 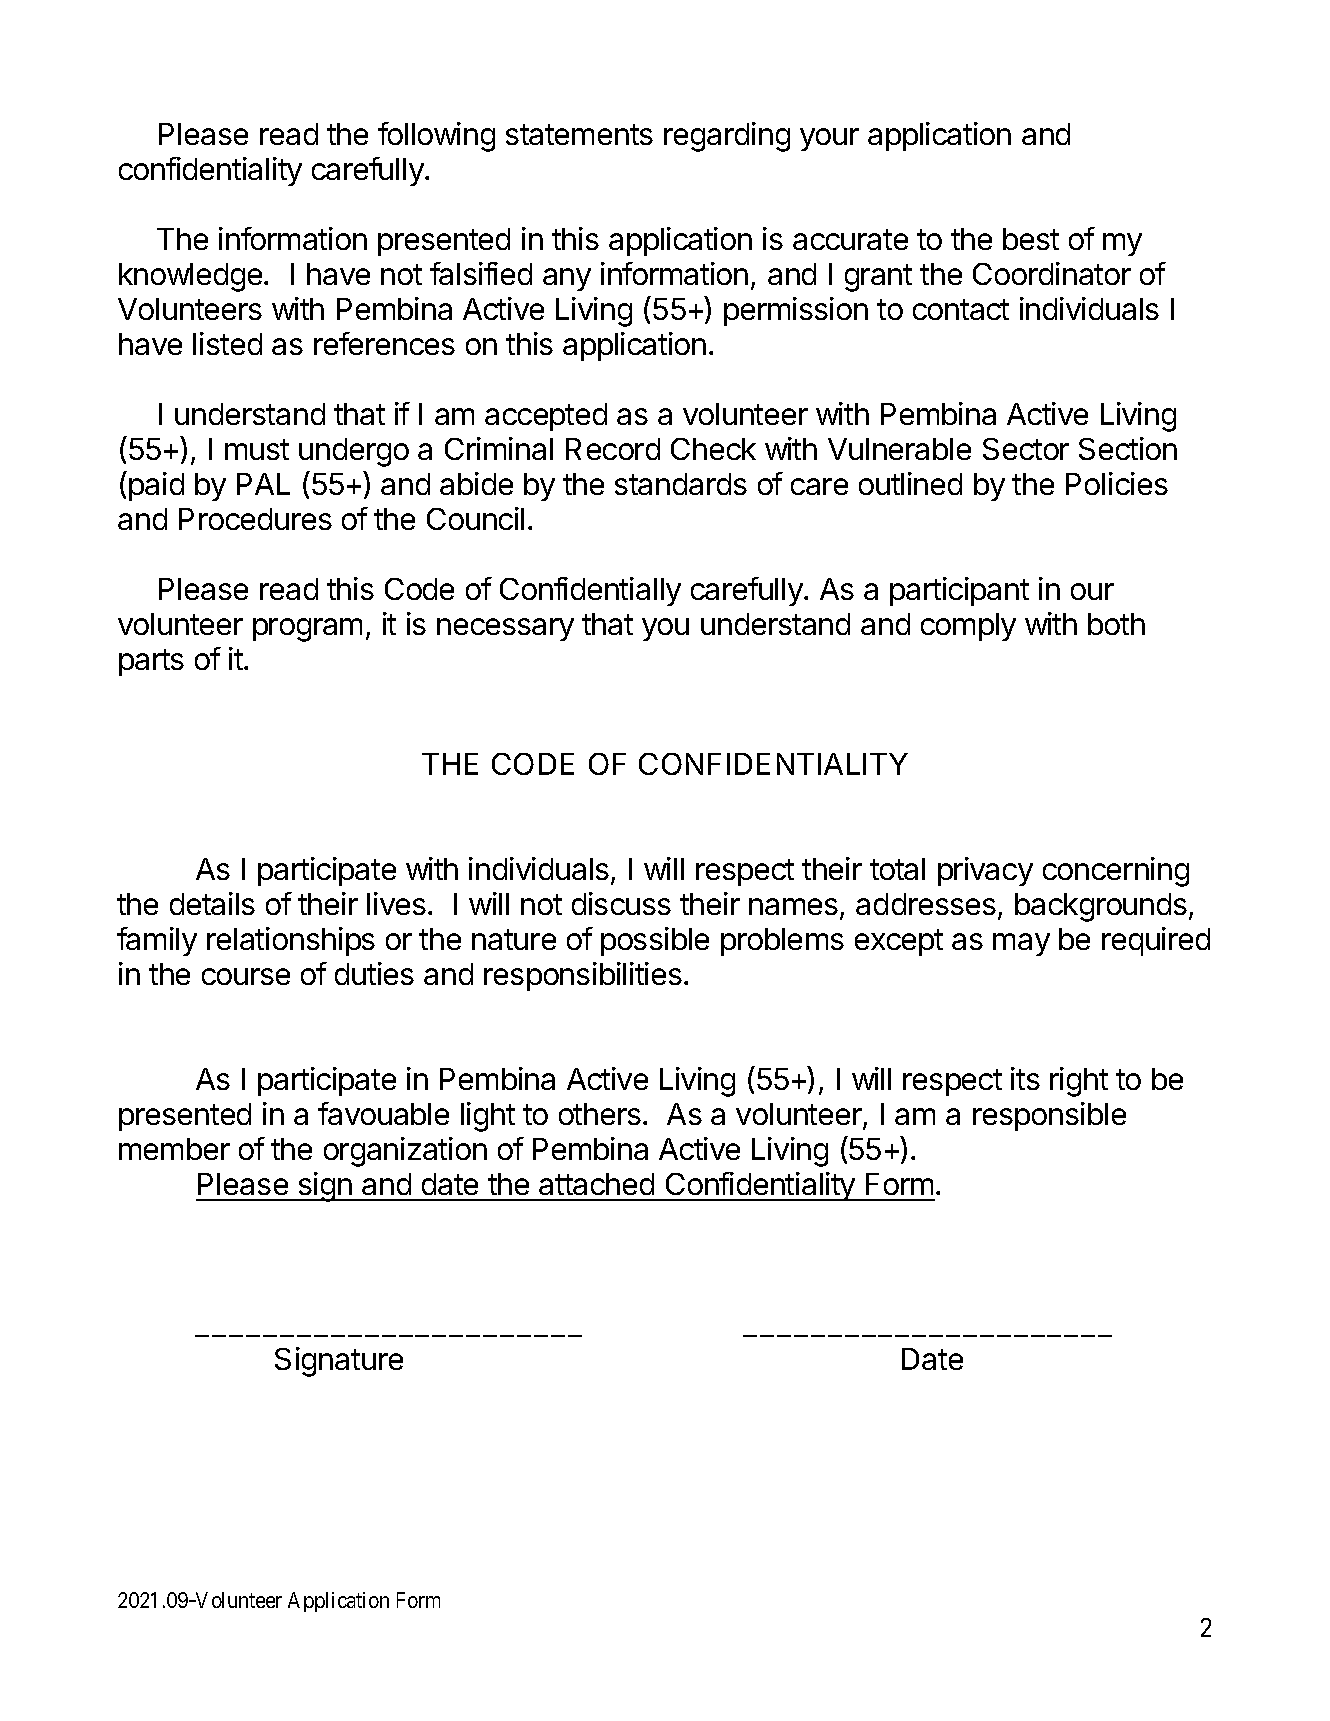 What do you see at coordinates (291, 941) in the screenshot?
I see `relationships` at bounding box center [291, 941].
